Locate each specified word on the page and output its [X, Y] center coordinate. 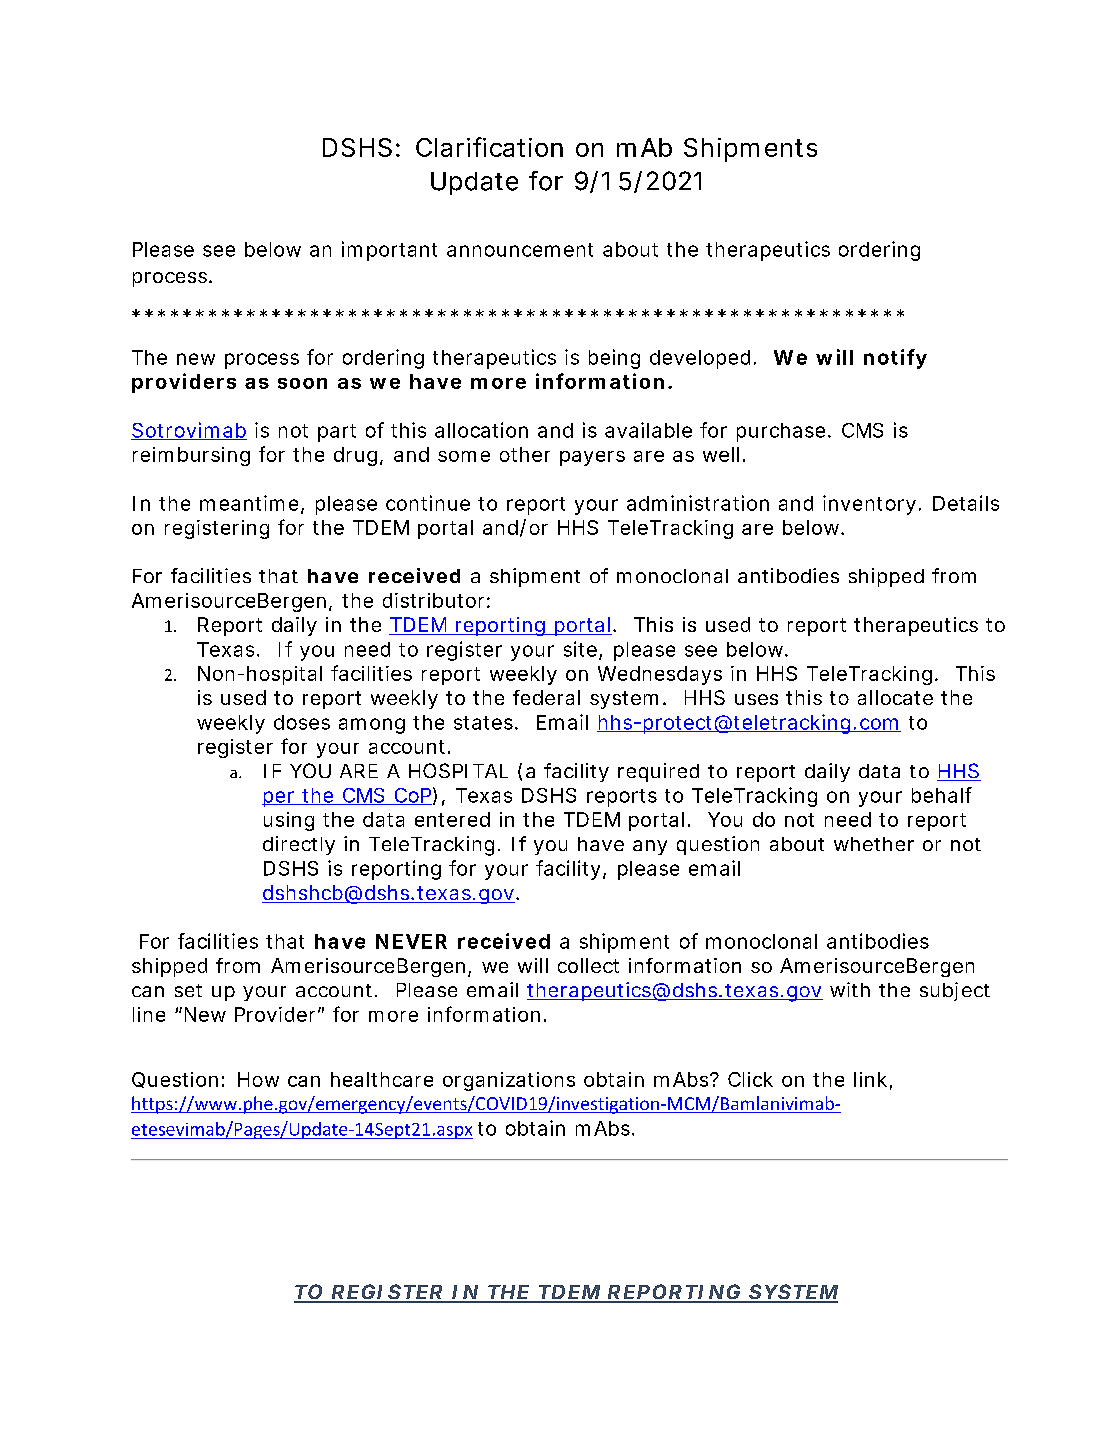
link [870, 1079]
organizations [509, 1081]
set [188, 990]
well [721, 454]
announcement [520, 250]
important [389, 251]
